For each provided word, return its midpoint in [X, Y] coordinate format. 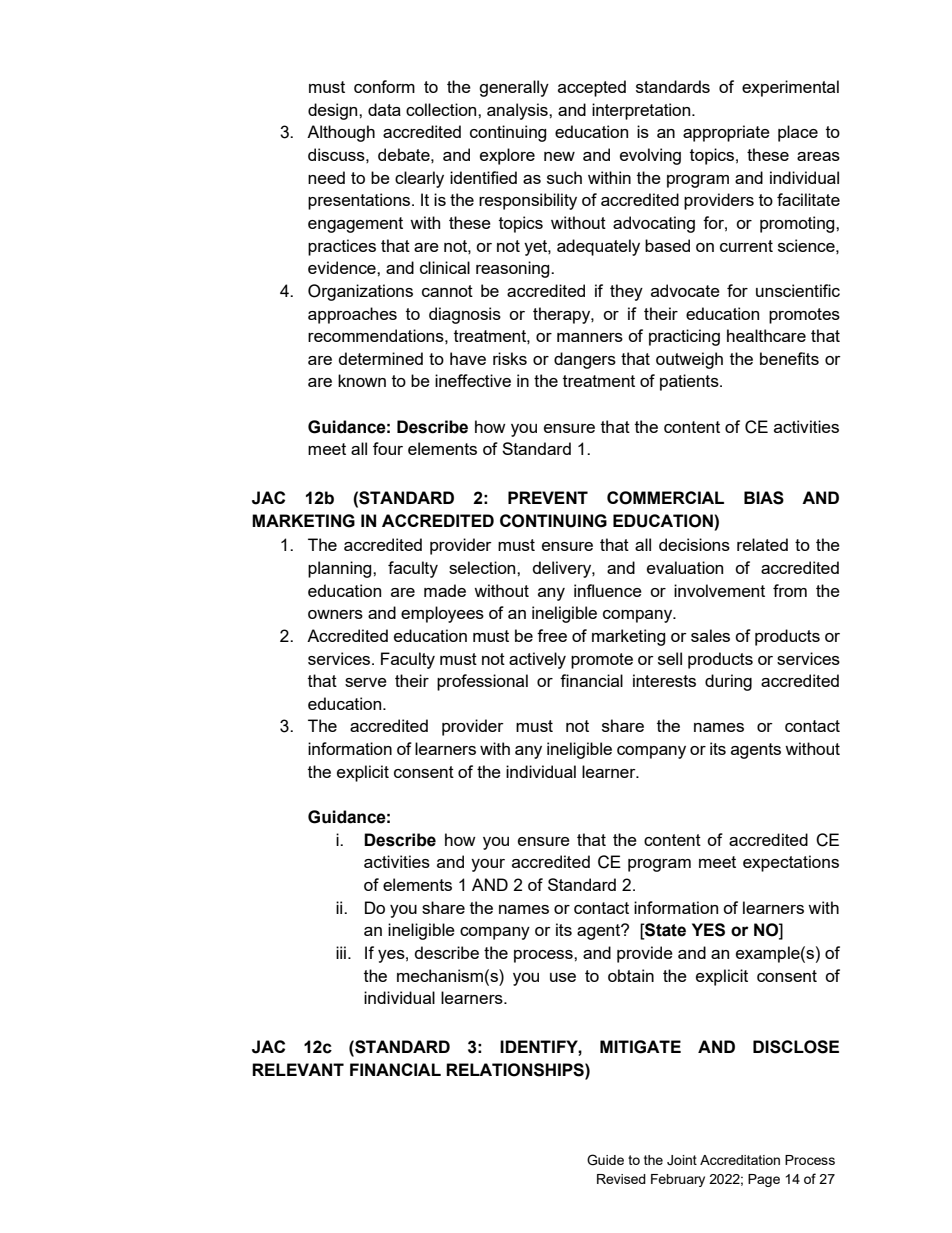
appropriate [726, 133]
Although [341, 133]
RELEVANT [298, 1069]
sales [710, 635]
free [552, 635]
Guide [605, 1160]
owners [335, 614]
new [559, 156]
